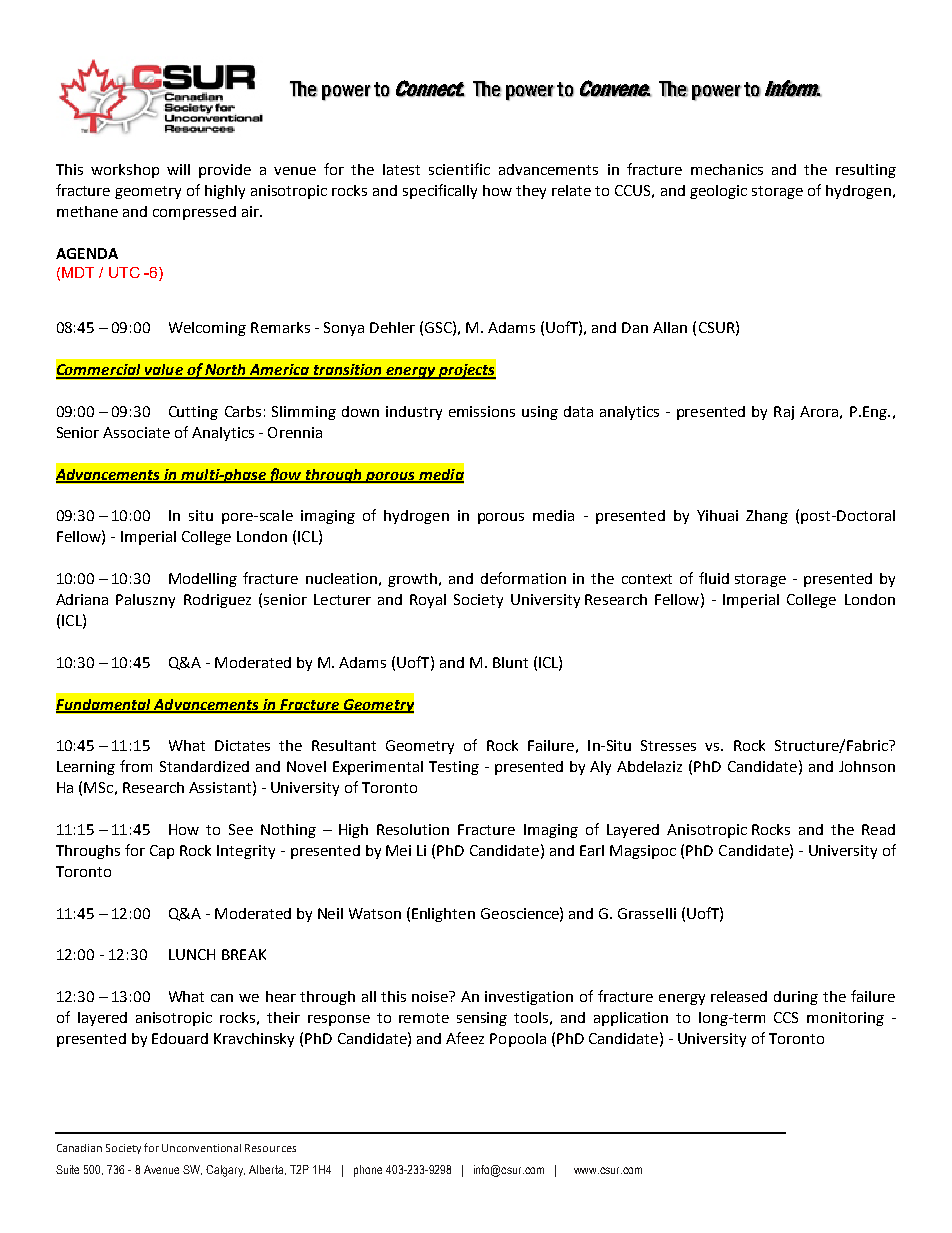 Image resolution: width=952 pixels, height=1233 pixels. What do you see at coordinates (714, 578) in the image?
I see `fluid` at bounding box center [714, 578].
